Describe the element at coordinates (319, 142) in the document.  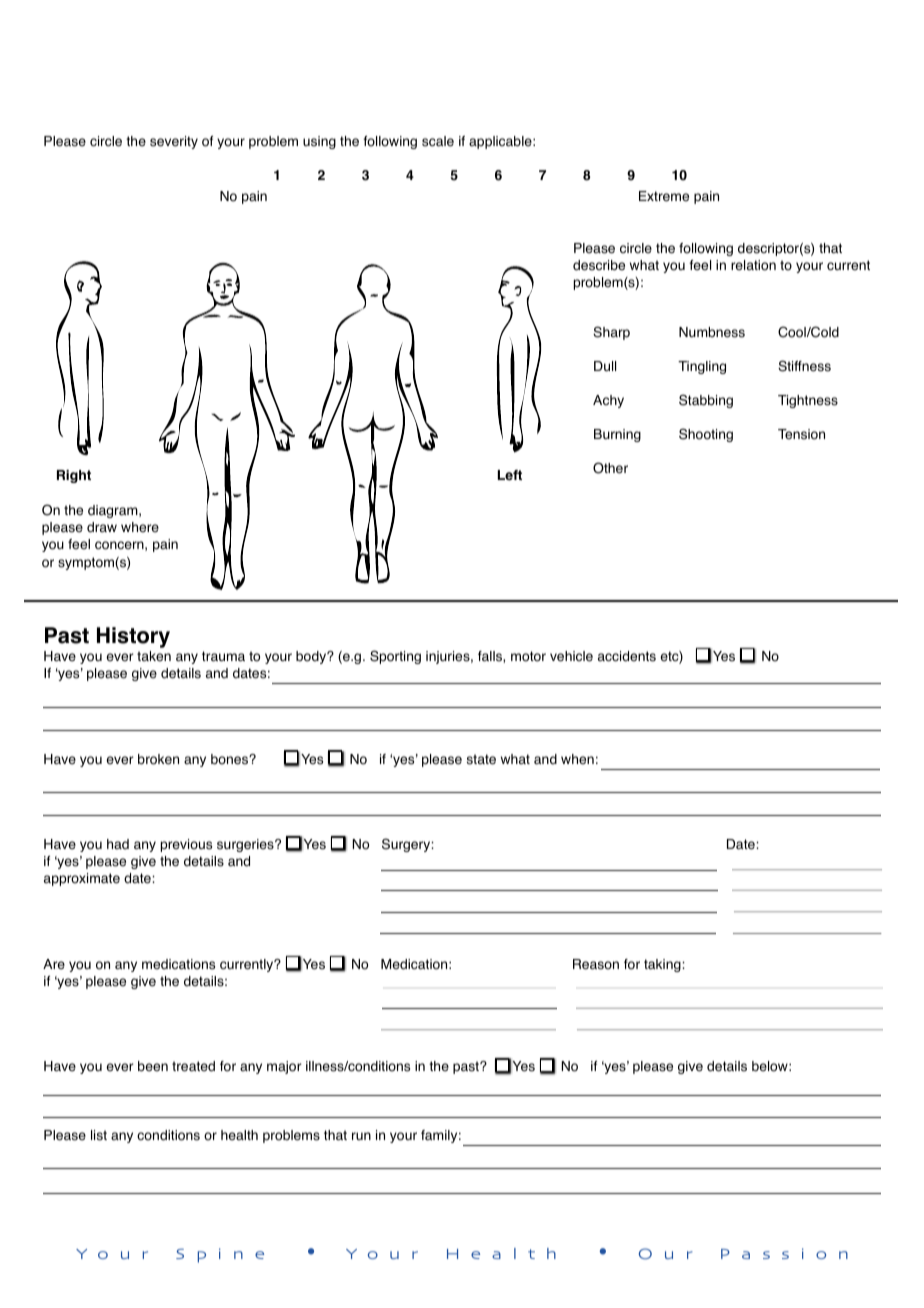
I see `using` at that location.
